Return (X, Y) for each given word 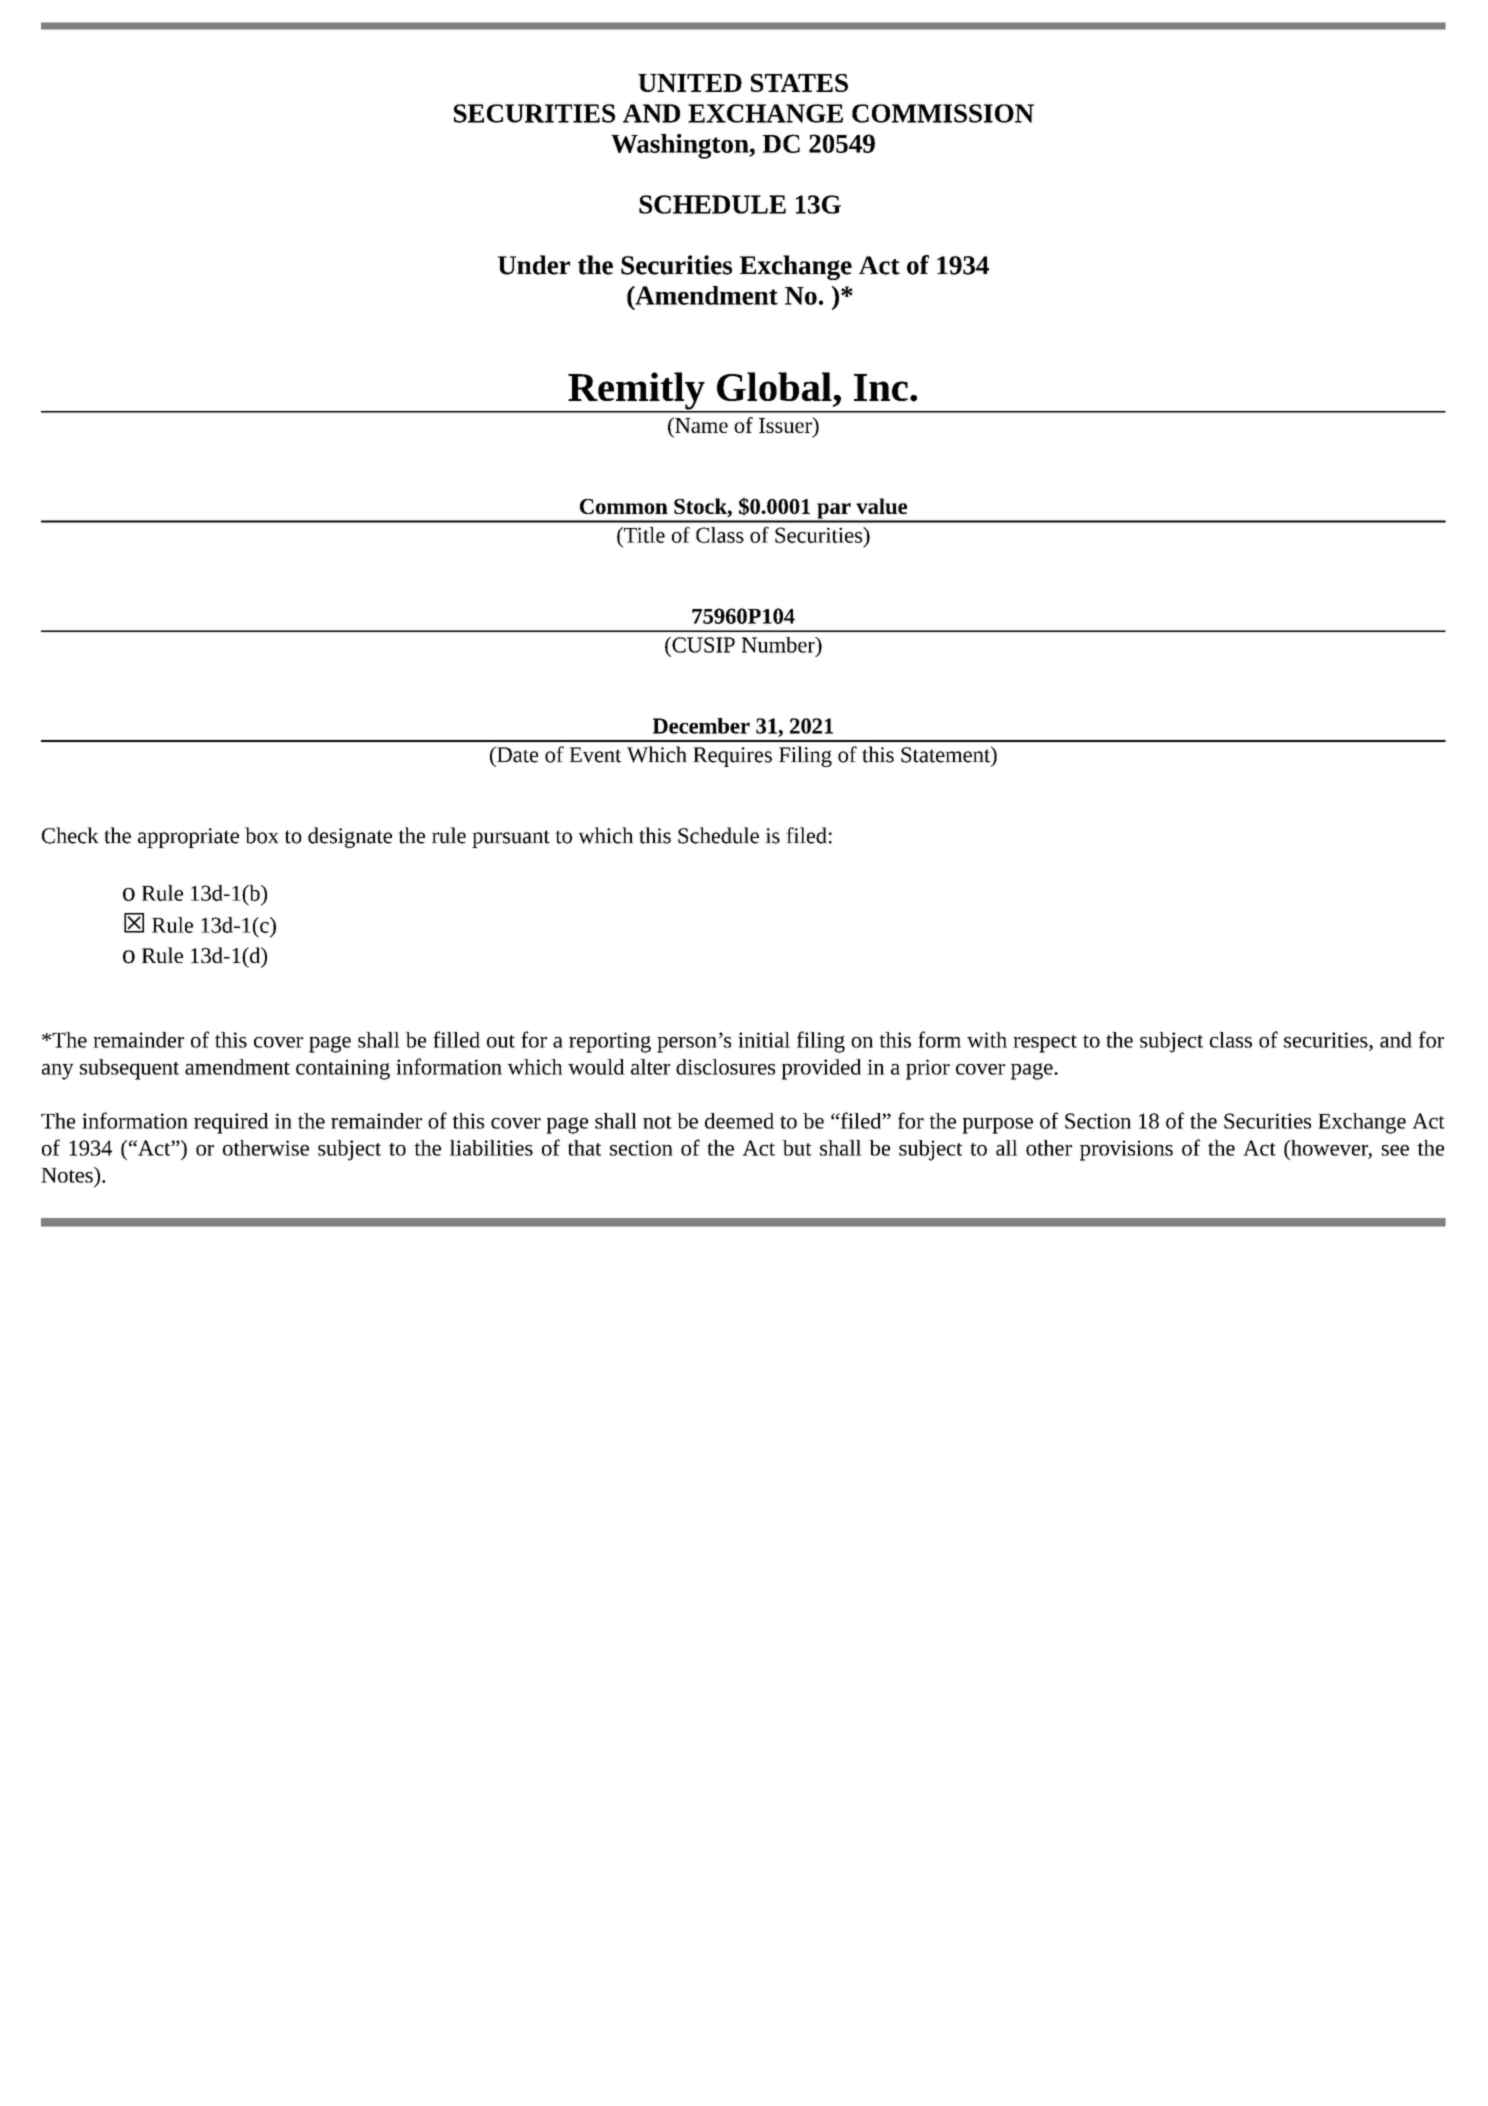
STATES (799, 83)
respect (1045, 1044)
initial (764, 1040)
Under (534, 265)
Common (624, 506)
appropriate (188, 838)
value (881, 506)
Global (774, 386)
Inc (881, 387)
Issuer (786, 425)
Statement (946, 754)
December (701, 726)
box (262, 835)
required (231, 1123)
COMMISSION (943, 113)
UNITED (690, 83)
